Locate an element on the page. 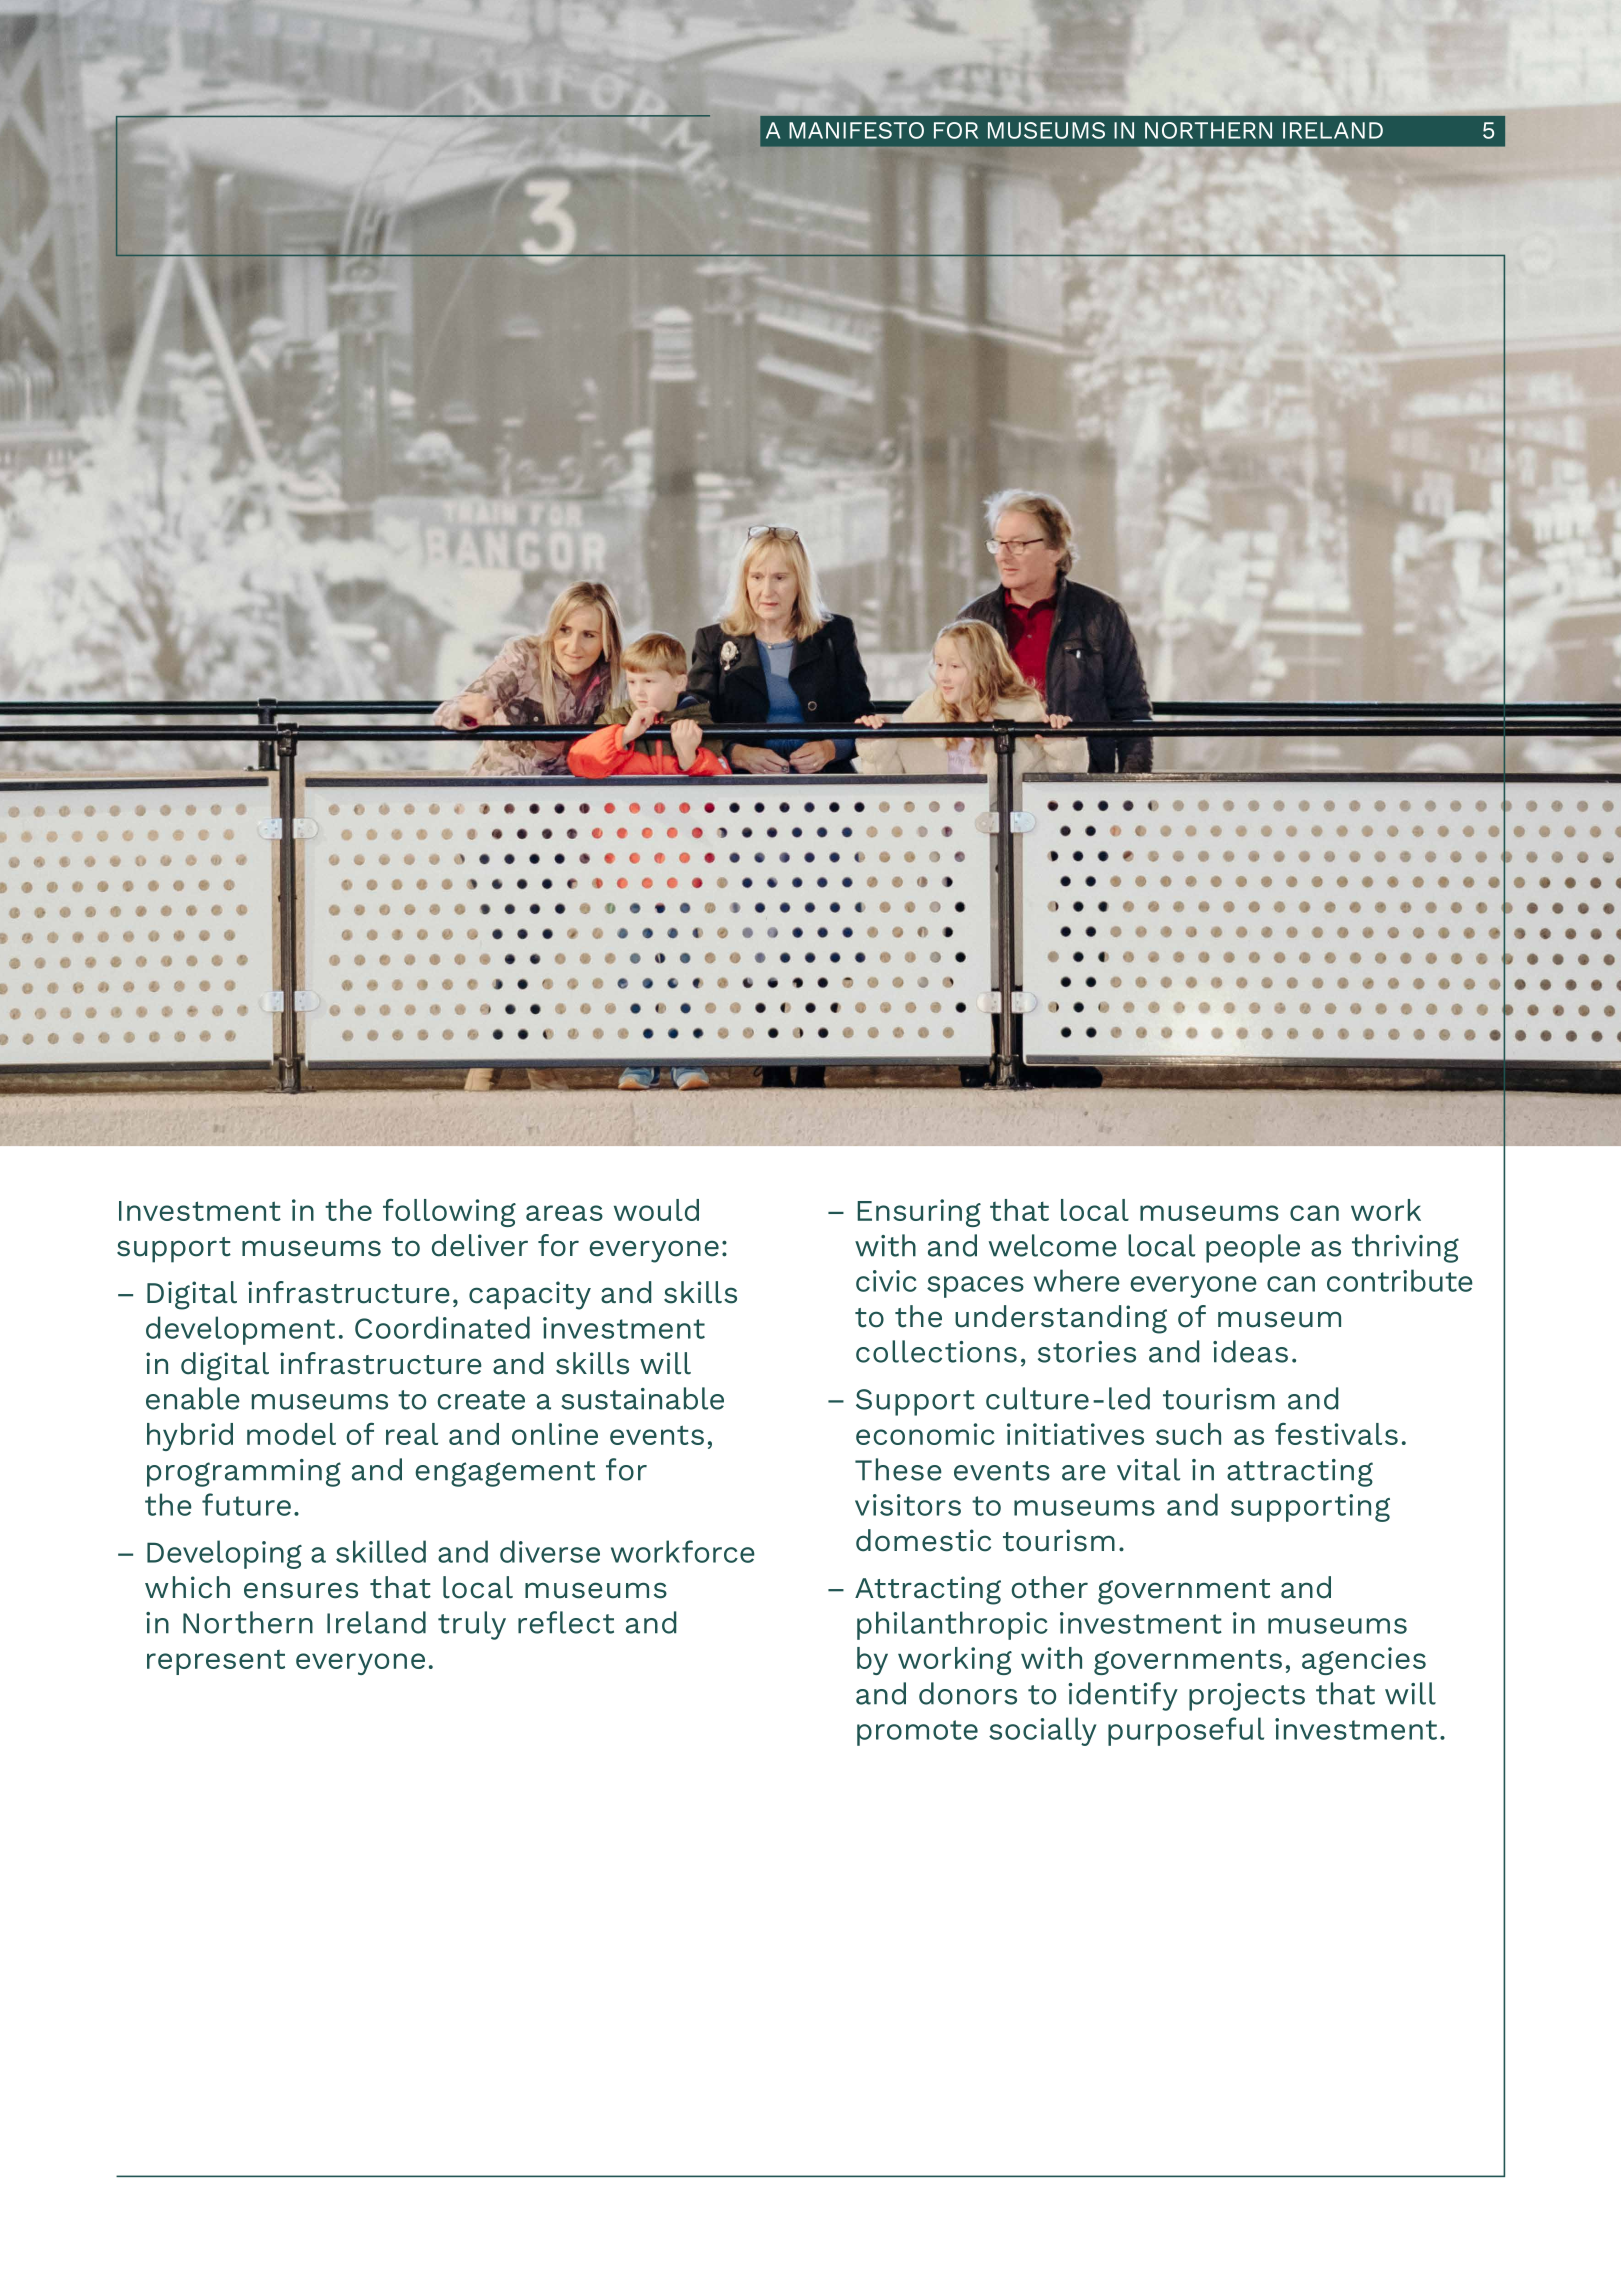 This document has height=2293, width=1621. welcome is located at coordinates (1053, 1245).
